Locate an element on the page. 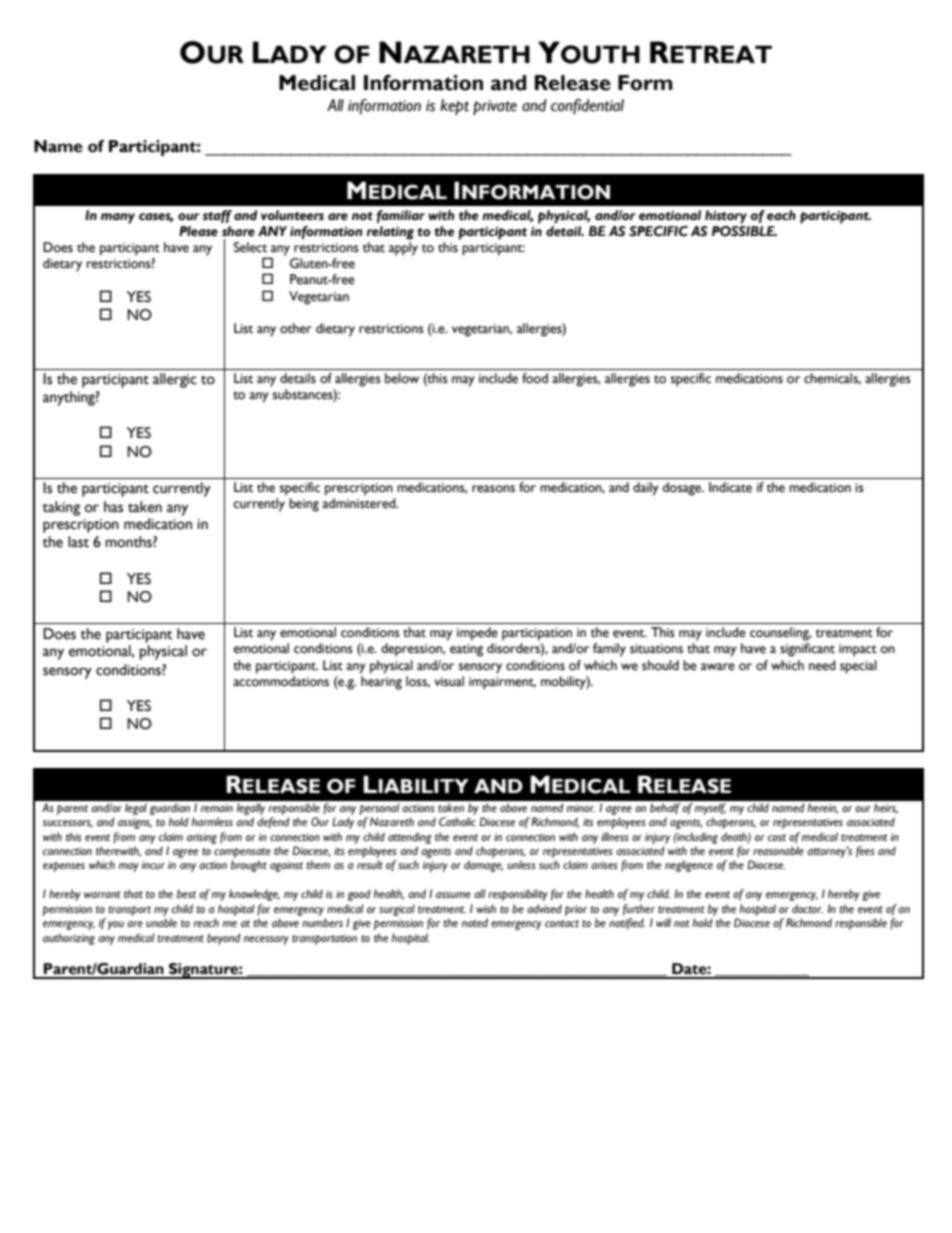  eating is located at coordinates (466, 650).
